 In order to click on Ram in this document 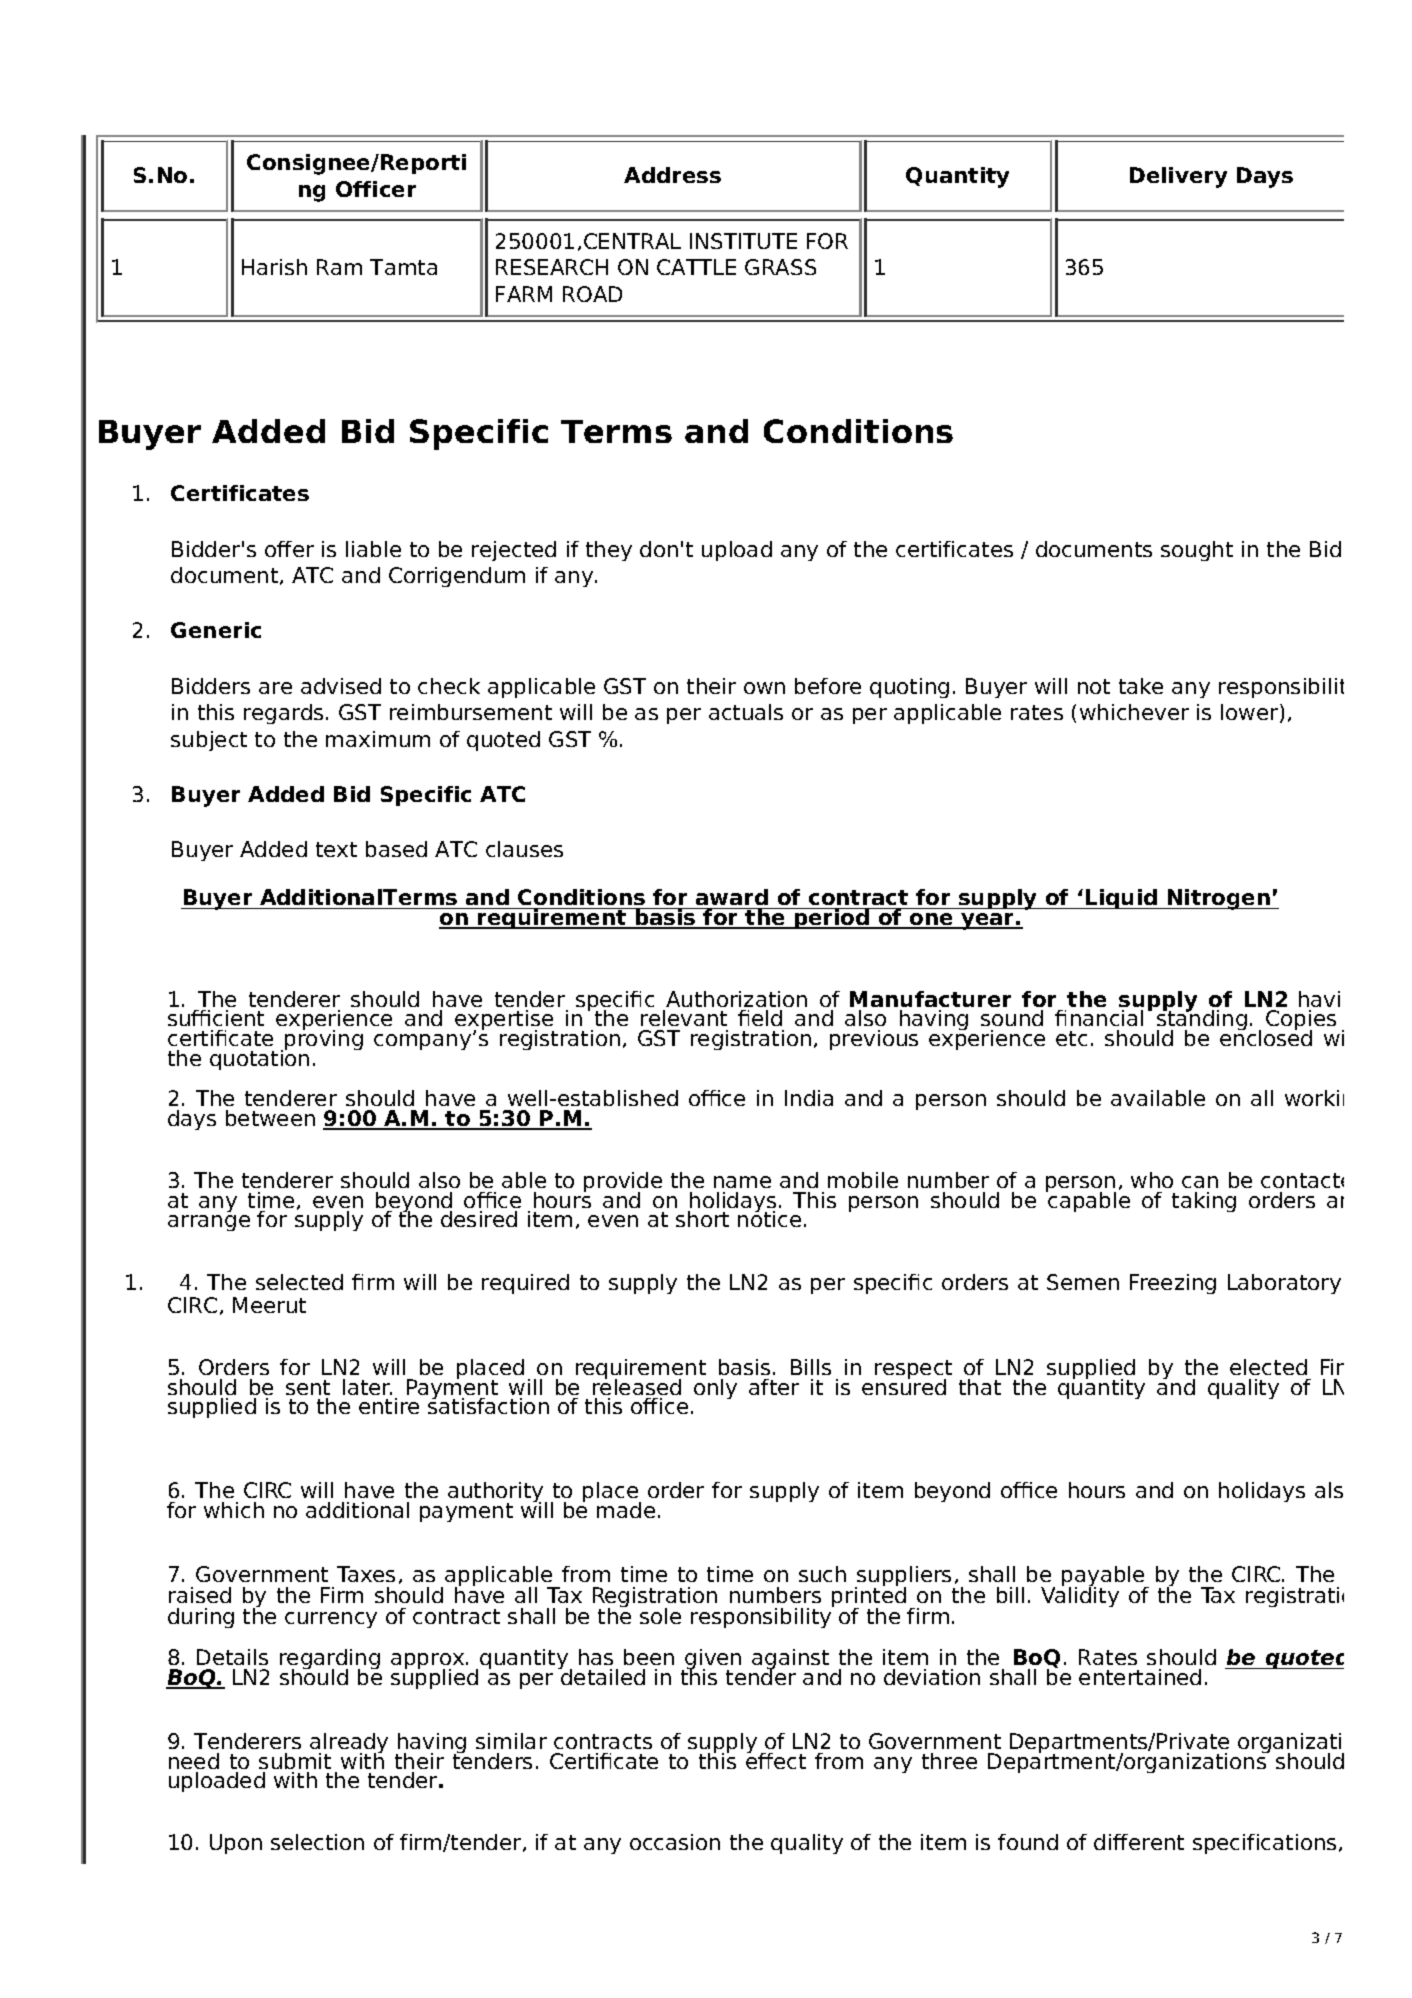, I will do `click(339, 267)`.
